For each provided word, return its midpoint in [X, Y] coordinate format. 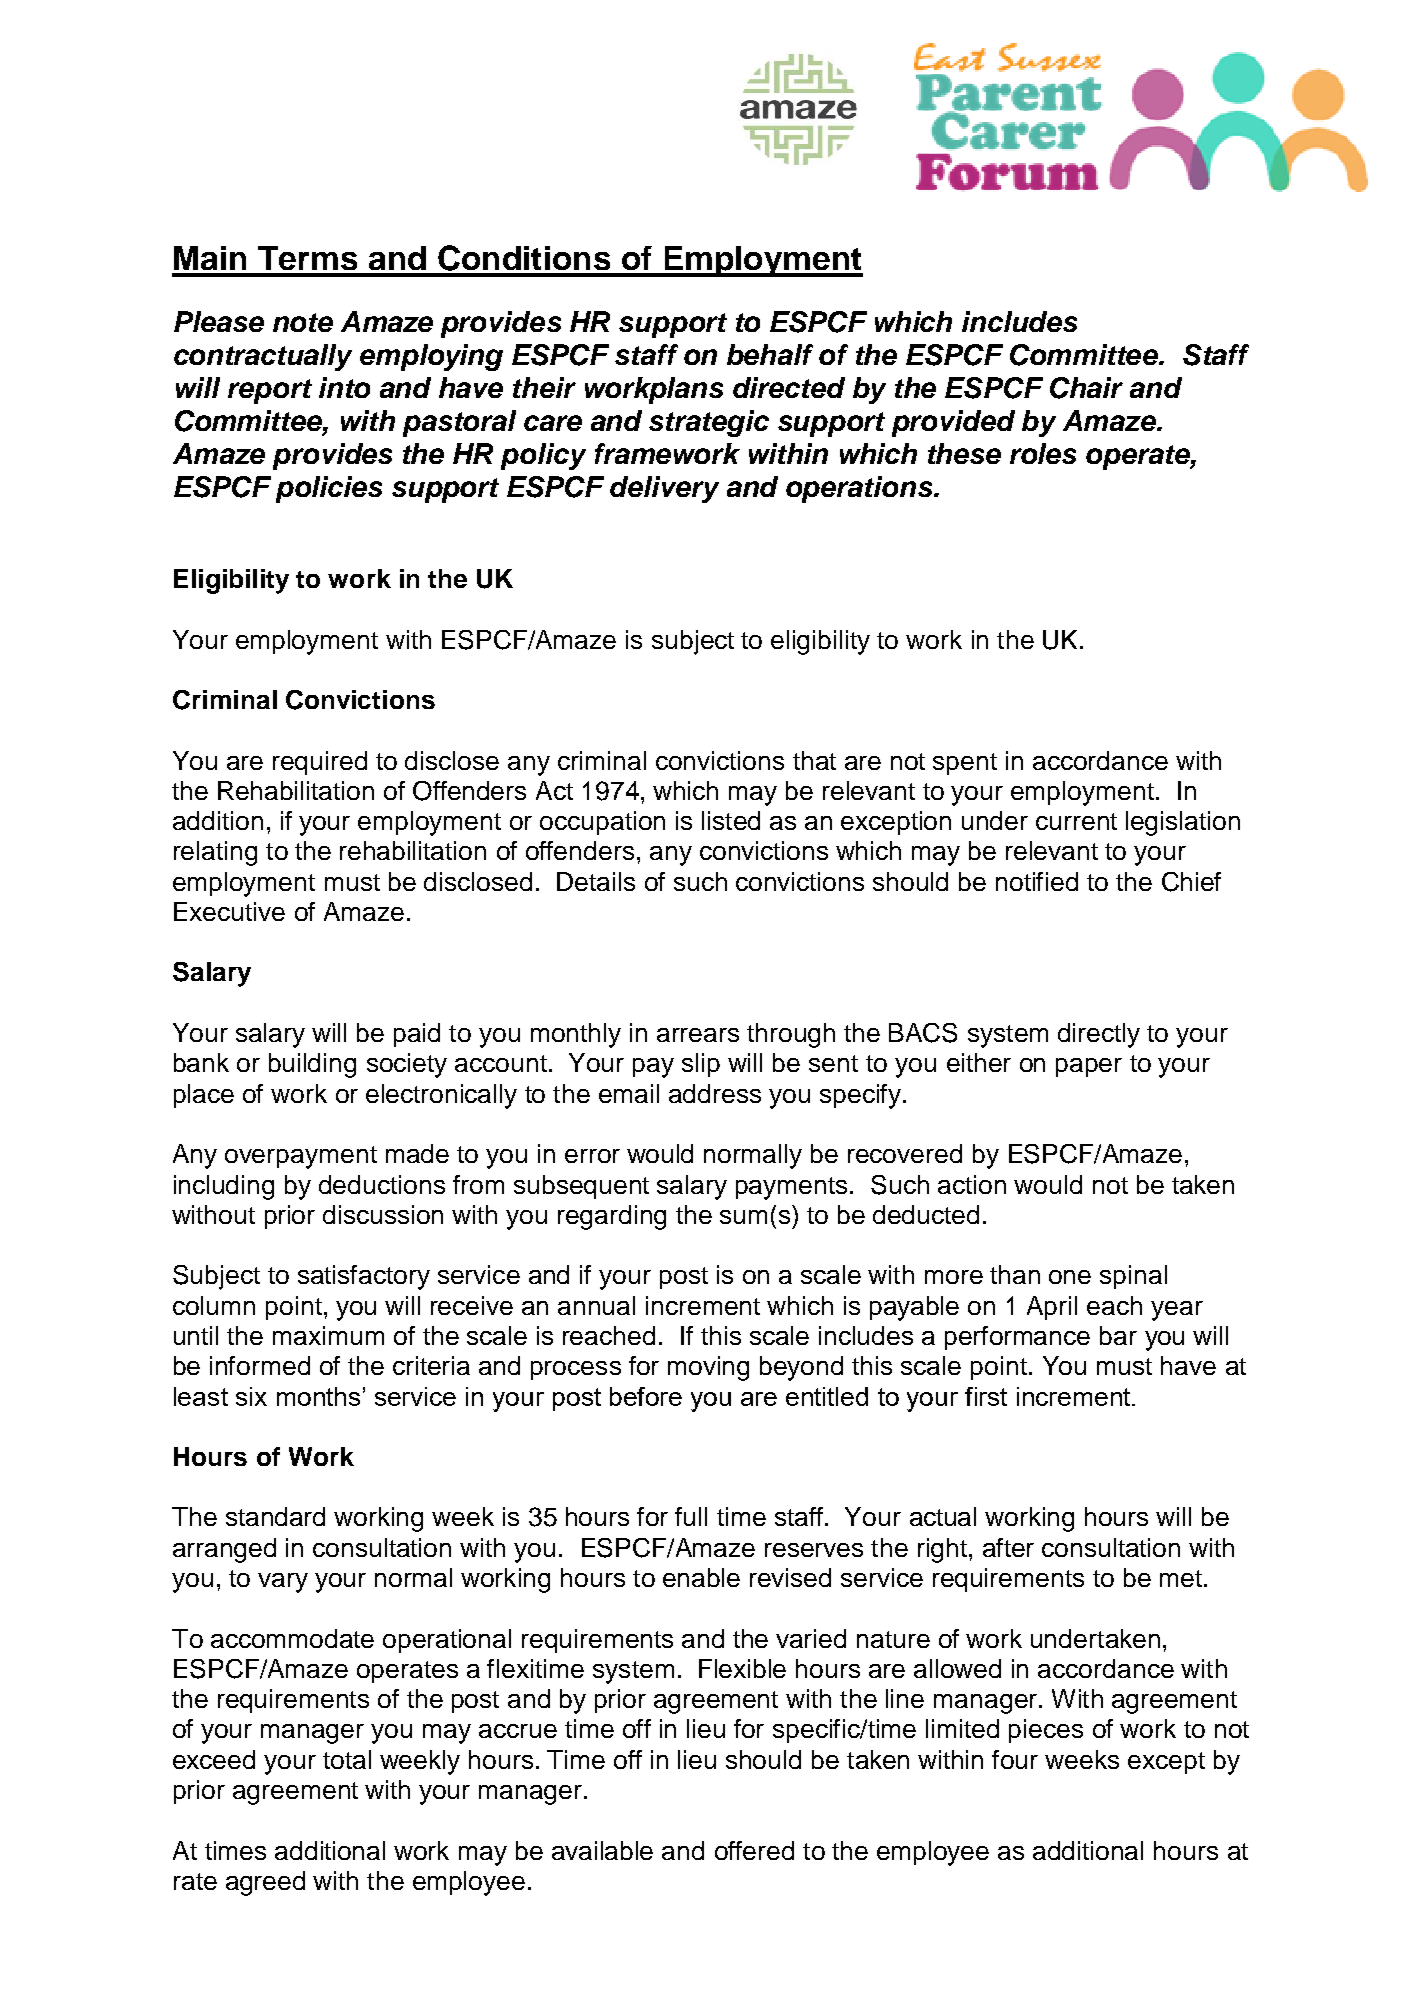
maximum [328, 1335]
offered [754, 1850]
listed [731, 820]
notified [1037, 881]
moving [708, 1368]
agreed [265, 1883]
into [344, 387]
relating [215, 853]
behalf [770, 354]
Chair [1086, 388]
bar [1118, 1335]
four [1015, 1759]
